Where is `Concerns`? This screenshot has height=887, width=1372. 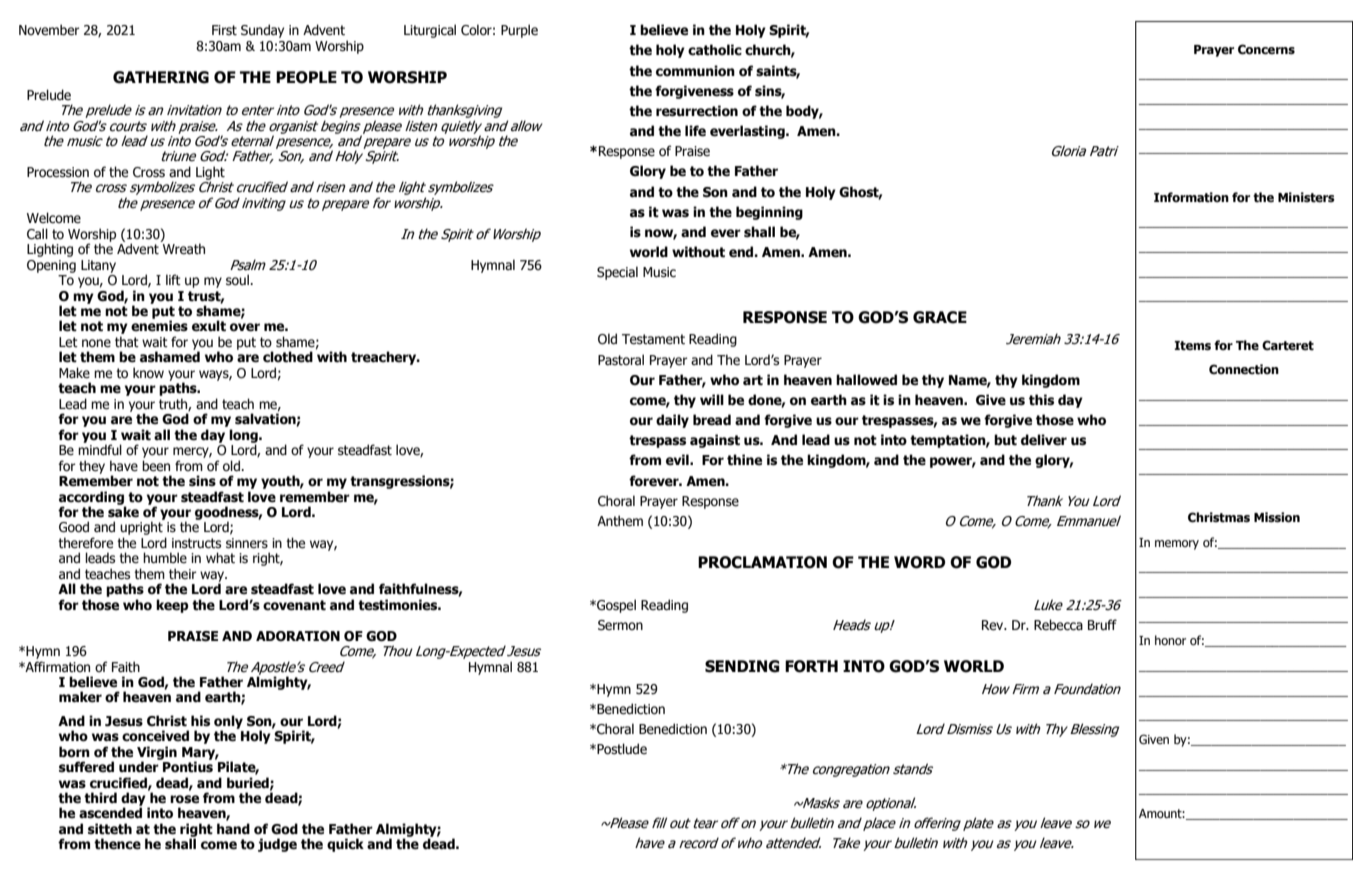 Concerns is located at coordinates (1266, 49).
